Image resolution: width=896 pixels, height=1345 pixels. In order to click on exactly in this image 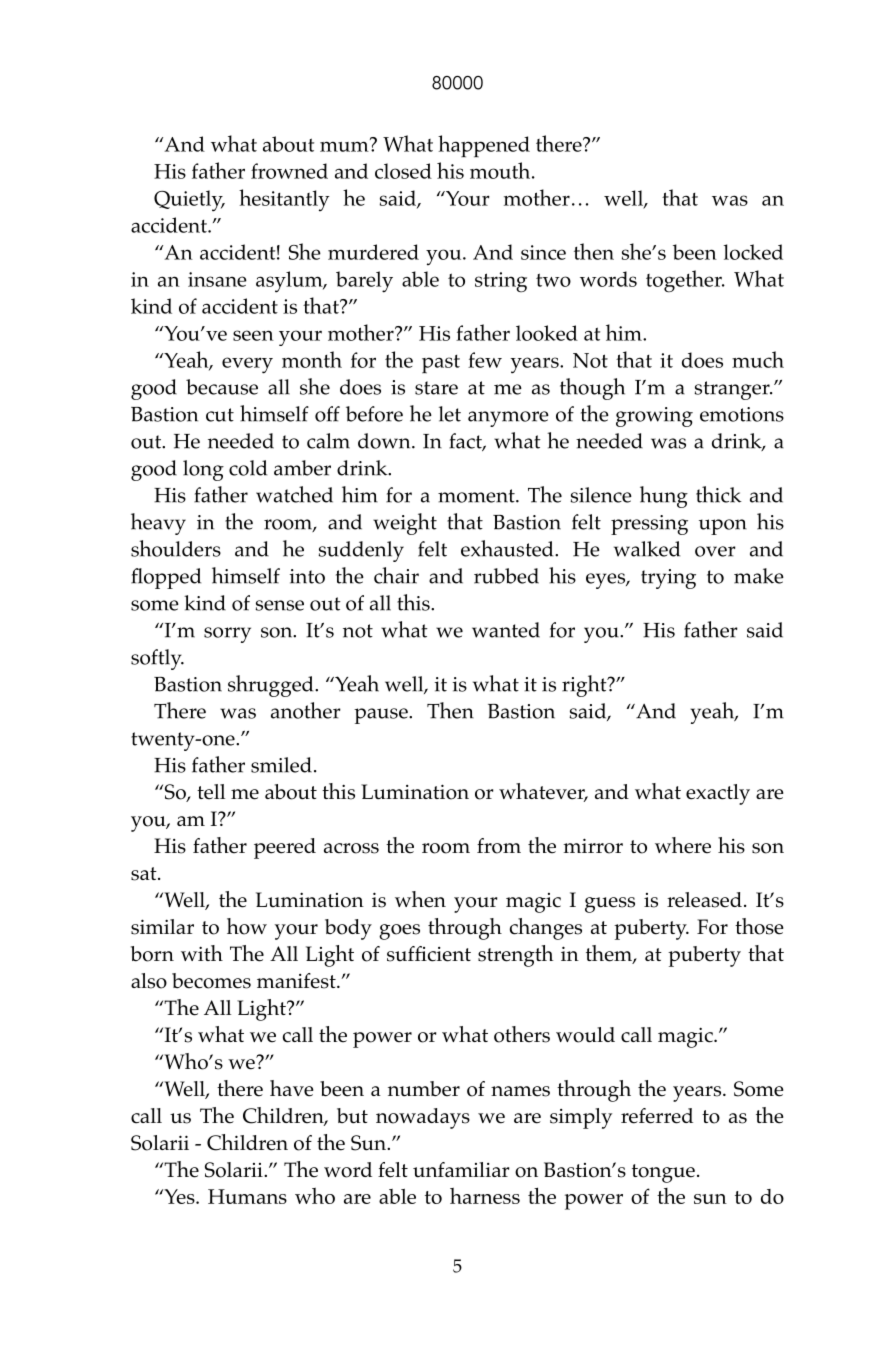, I will do `click(718, 794)`.
